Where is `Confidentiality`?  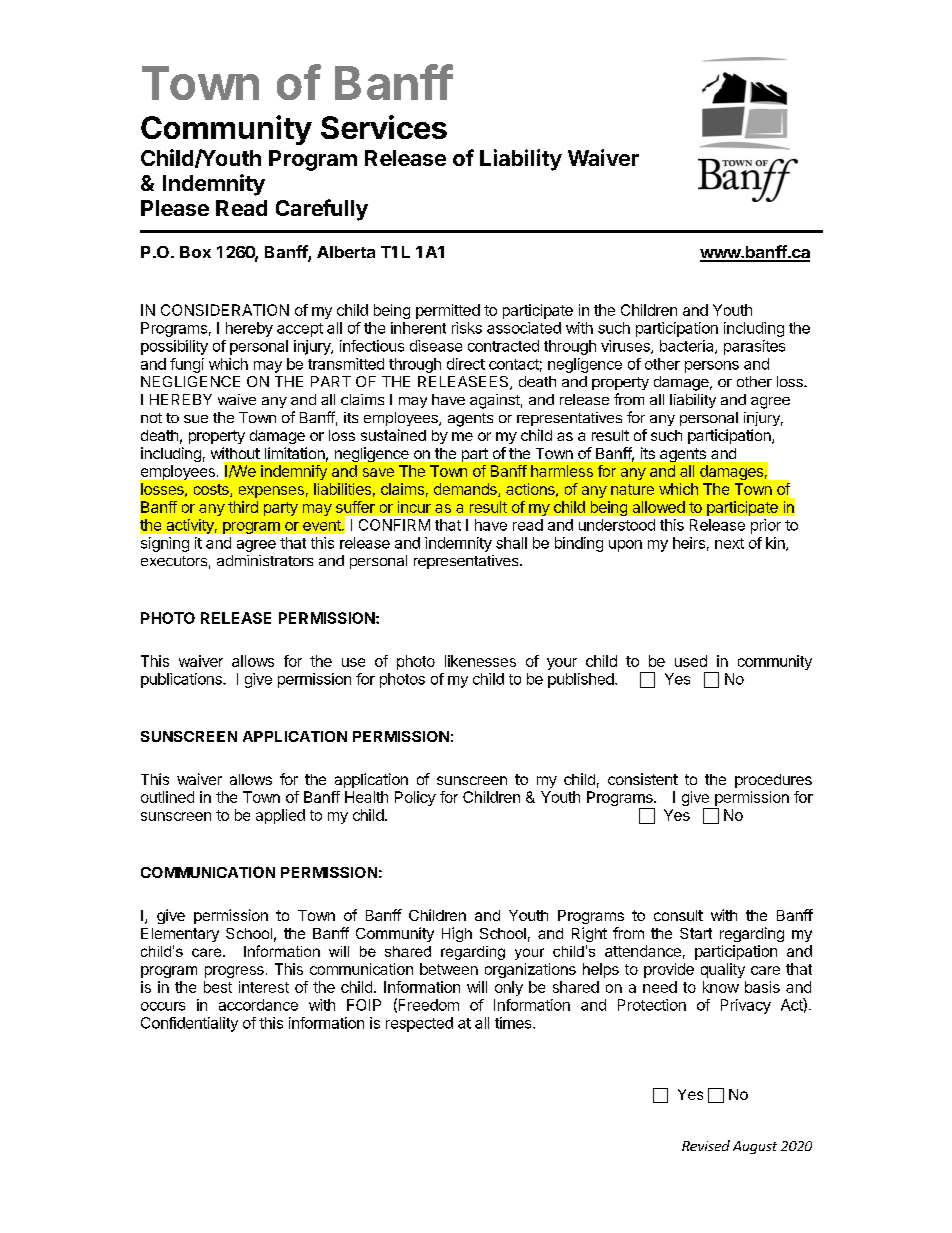 Confidentiality is located at coordinates (189, 1024).
